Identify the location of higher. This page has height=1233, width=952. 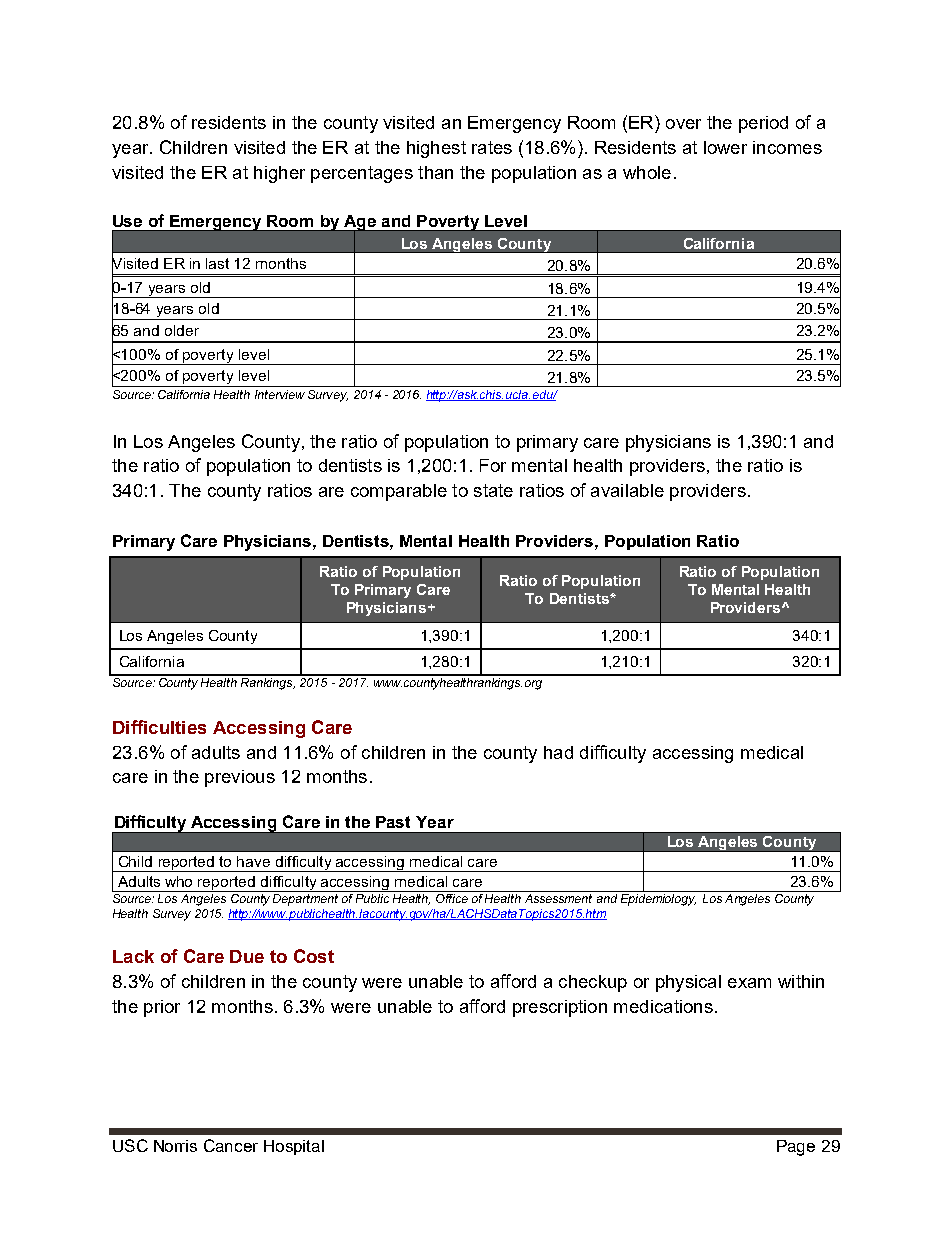
(279, 174).
